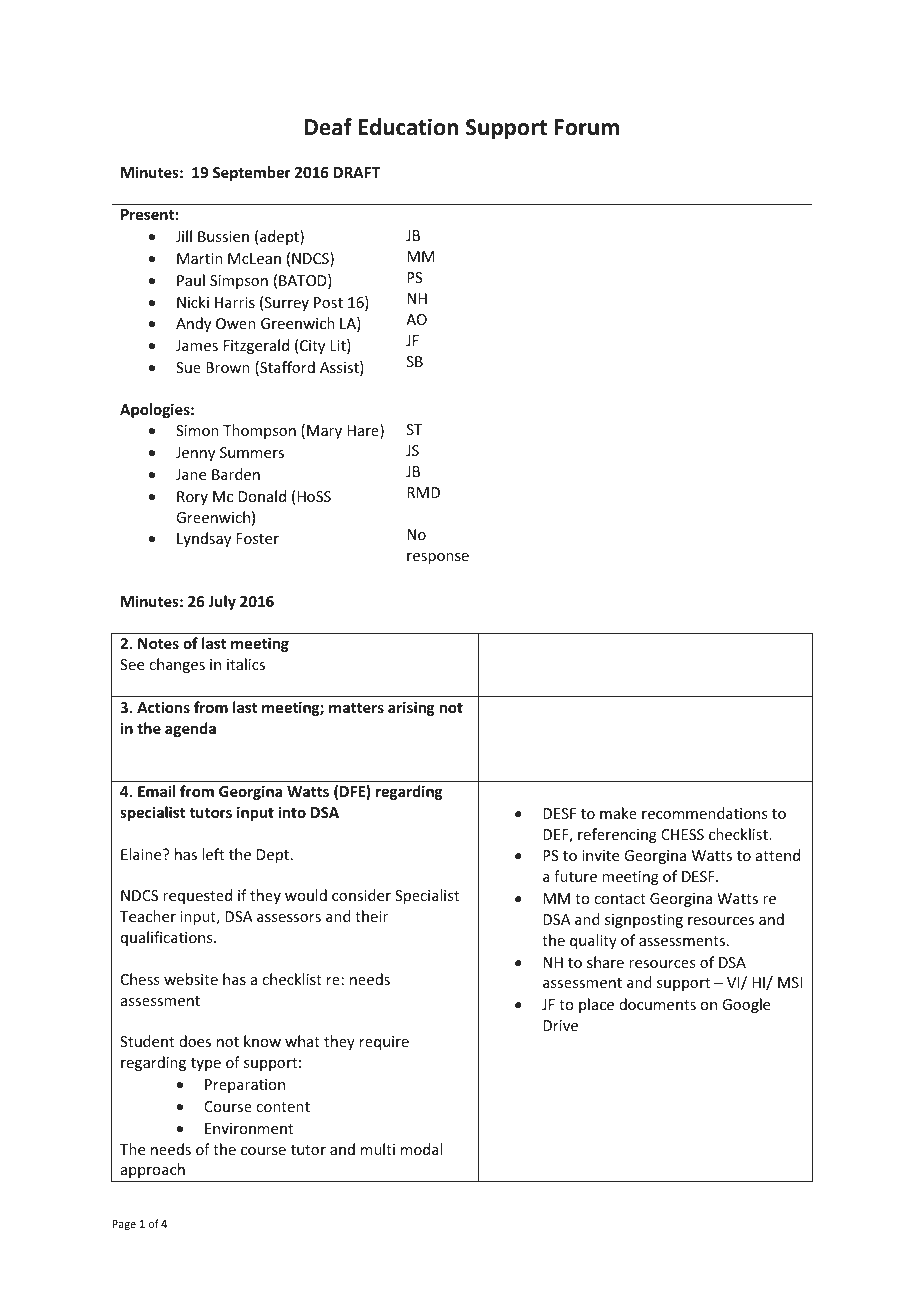 The width and height of the image is (924, 1308). I want to click on Forum, so click(587, 127).
